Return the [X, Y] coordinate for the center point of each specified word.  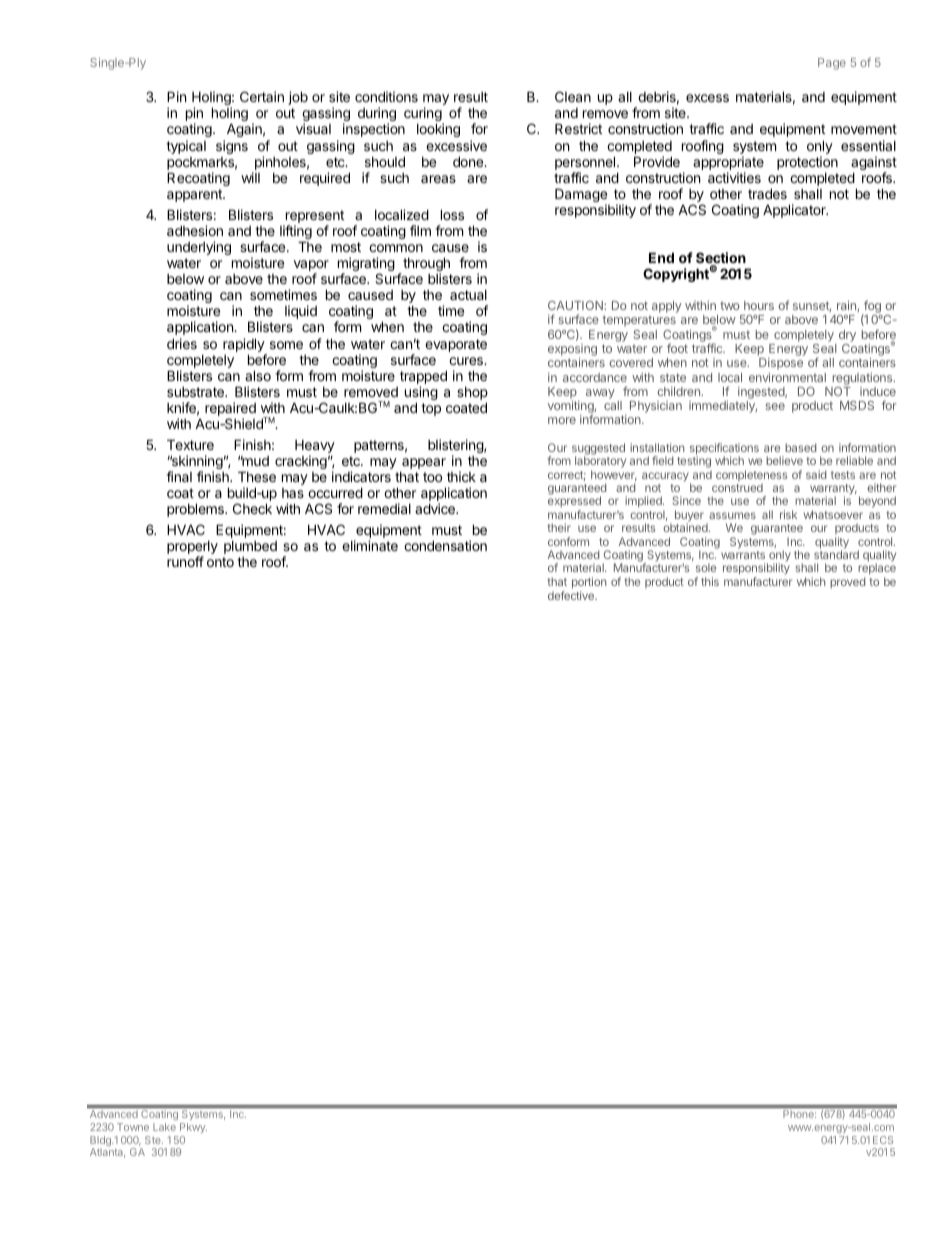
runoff [185, 561]
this [710, 581]
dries [182, 343]
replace [877, 570]
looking [438, 130]
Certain [262, 96]
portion [589, 583]
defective [572, 595]
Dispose [781, 365]
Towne [133, 1127]
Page [832, 64]
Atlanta [107, 1153]
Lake [164, 1127]
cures [467, 361]
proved [848, 582]
